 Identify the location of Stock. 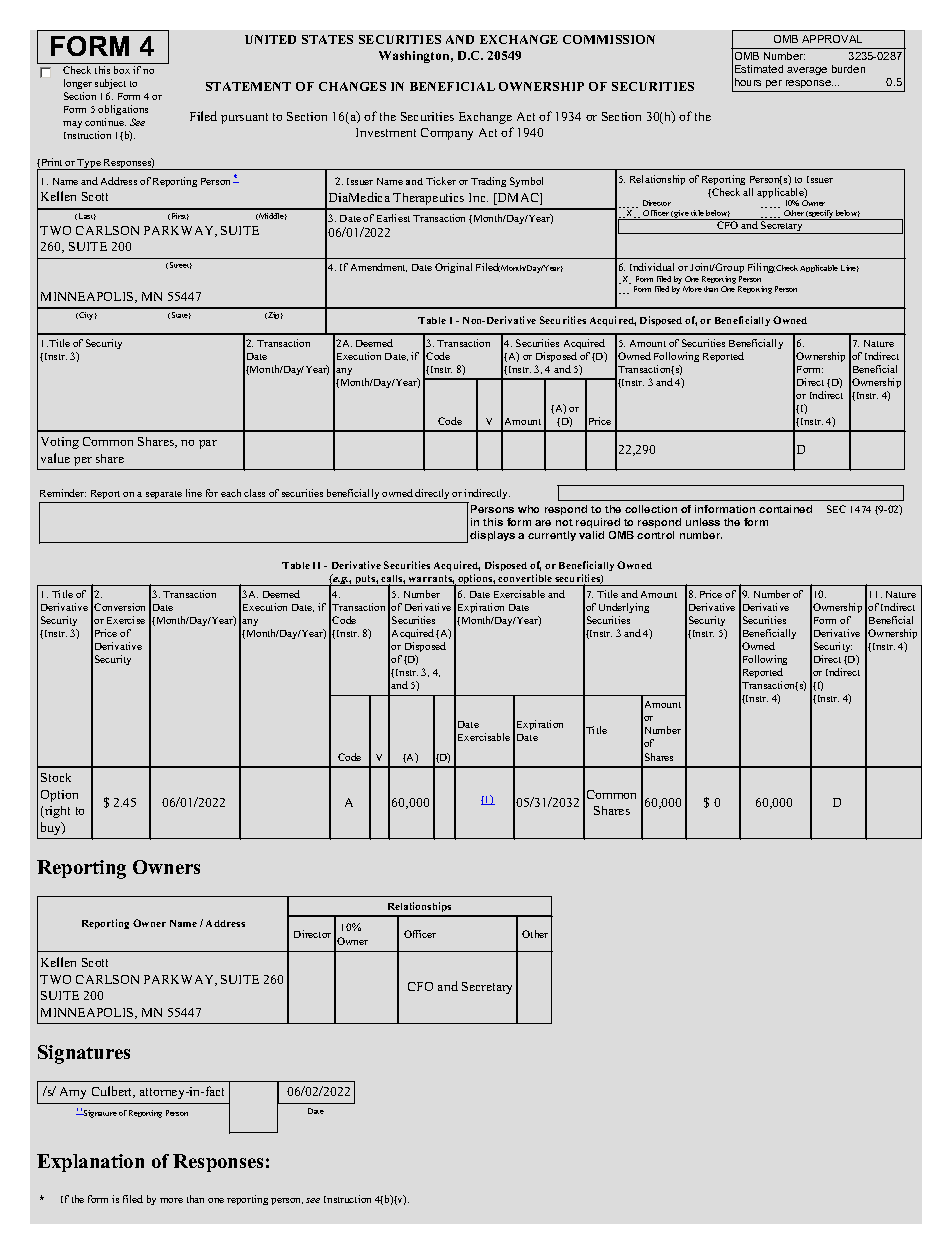
(56, 777).
